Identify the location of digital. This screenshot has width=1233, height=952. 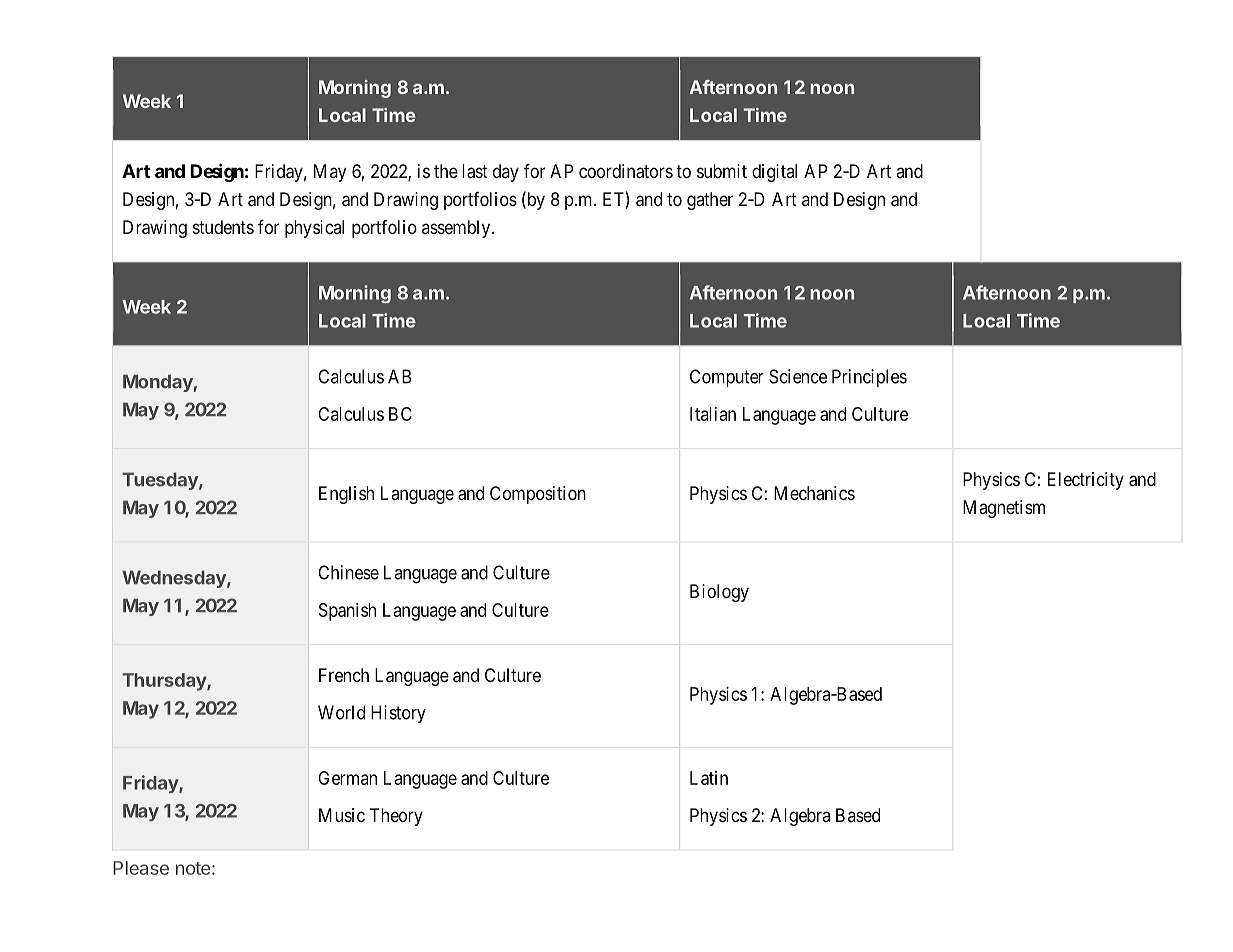
(774, 173).
